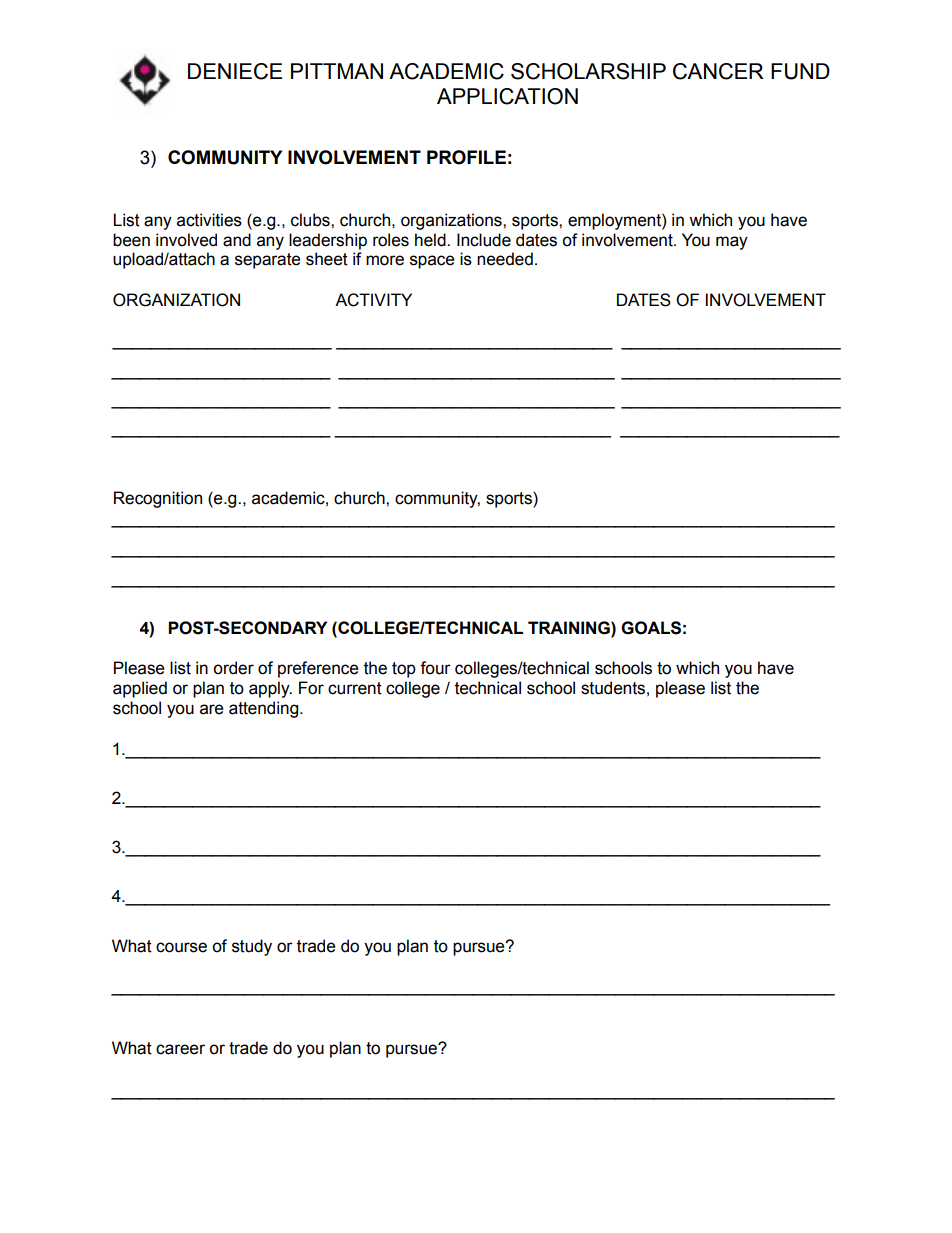 This image has width=952, height=1233. I want to click on attending, so click(265, 709).
